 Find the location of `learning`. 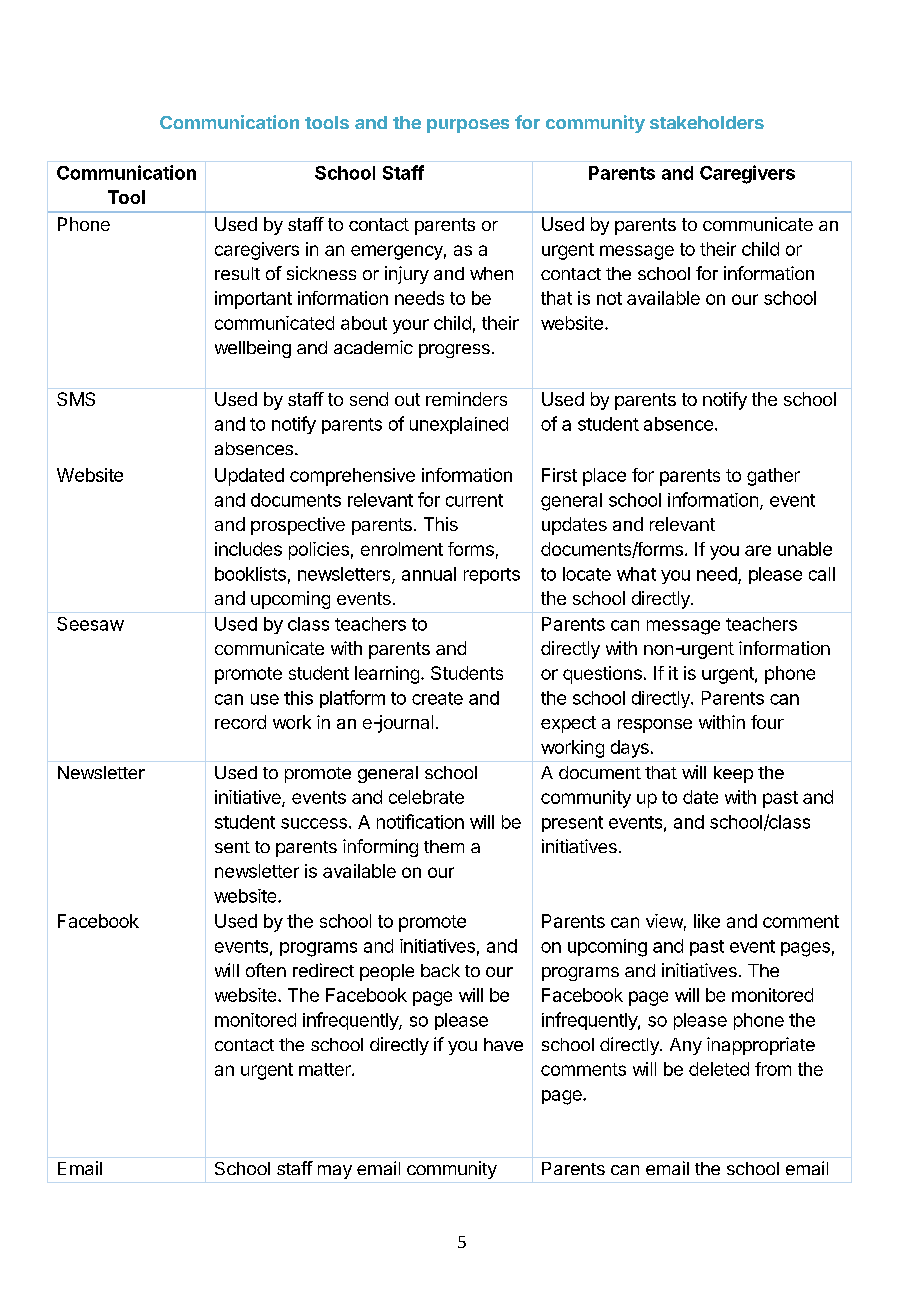

learning is located at coordinates (387, 675).
